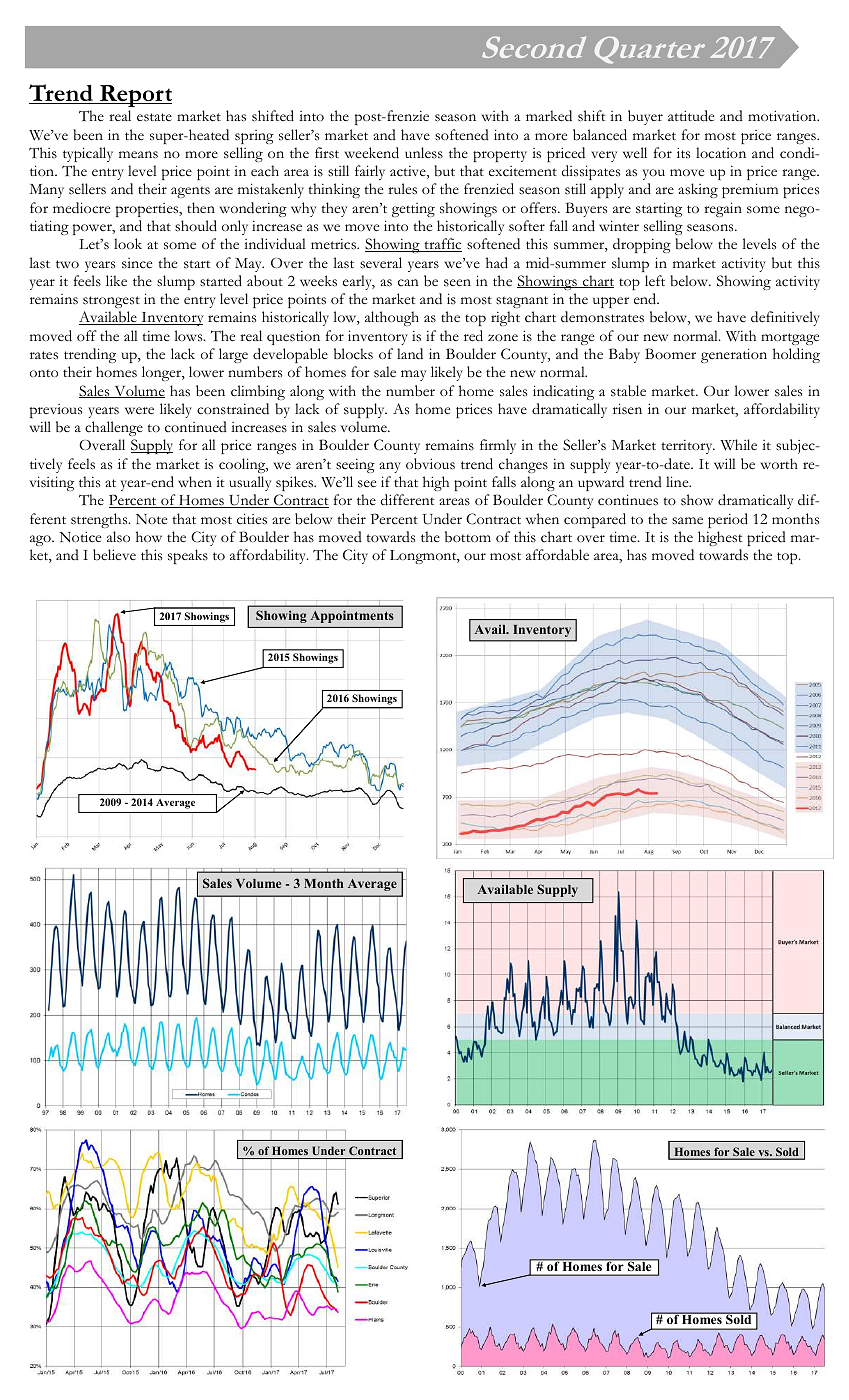  What do you see at coordinates (408, 283) in the screenshot?
I see `can` at bounding box center [408, 283].
